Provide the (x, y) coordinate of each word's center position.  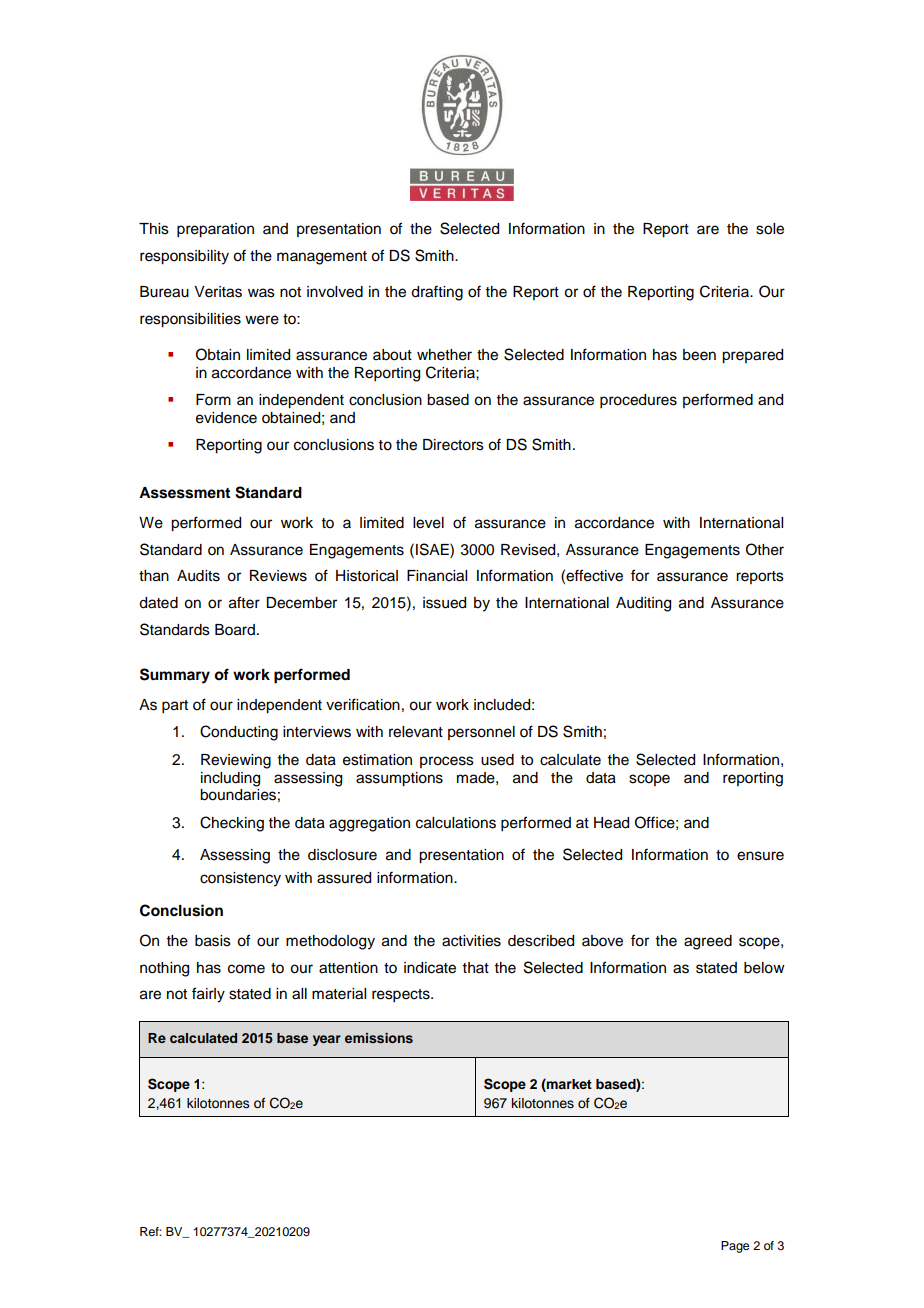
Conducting (239, 733)
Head (611, 823)
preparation (215, 230)
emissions (379, 1038)
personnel (481, 733)
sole (770, 229)
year (327, 1040)
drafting (437, 293)
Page (735, 1247)
